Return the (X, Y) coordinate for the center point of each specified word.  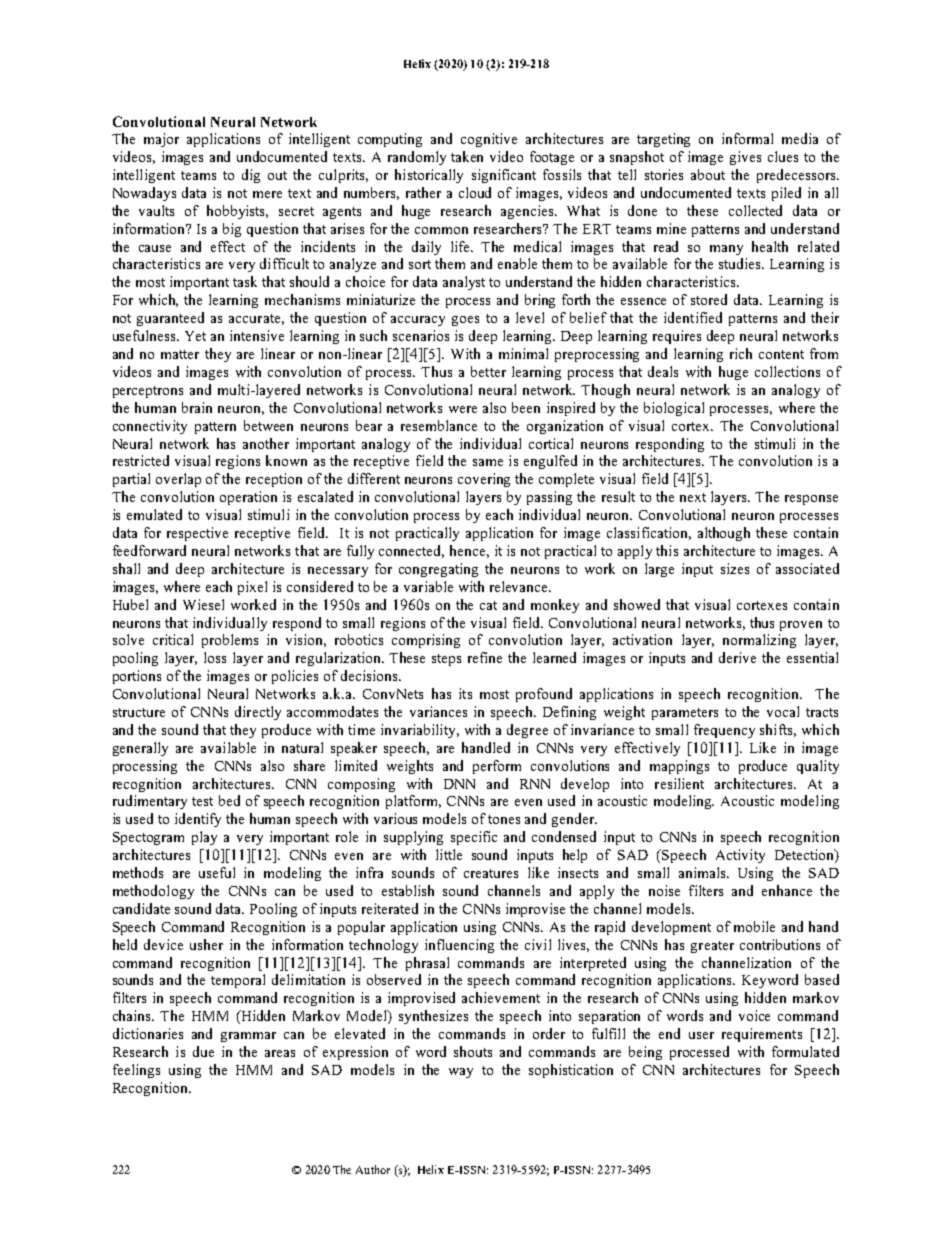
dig (251, 176)
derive (737, 657)
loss (215, 657)
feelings (136, 1071)
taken (467, 156)
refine (485, 657)
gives (745, 158)
